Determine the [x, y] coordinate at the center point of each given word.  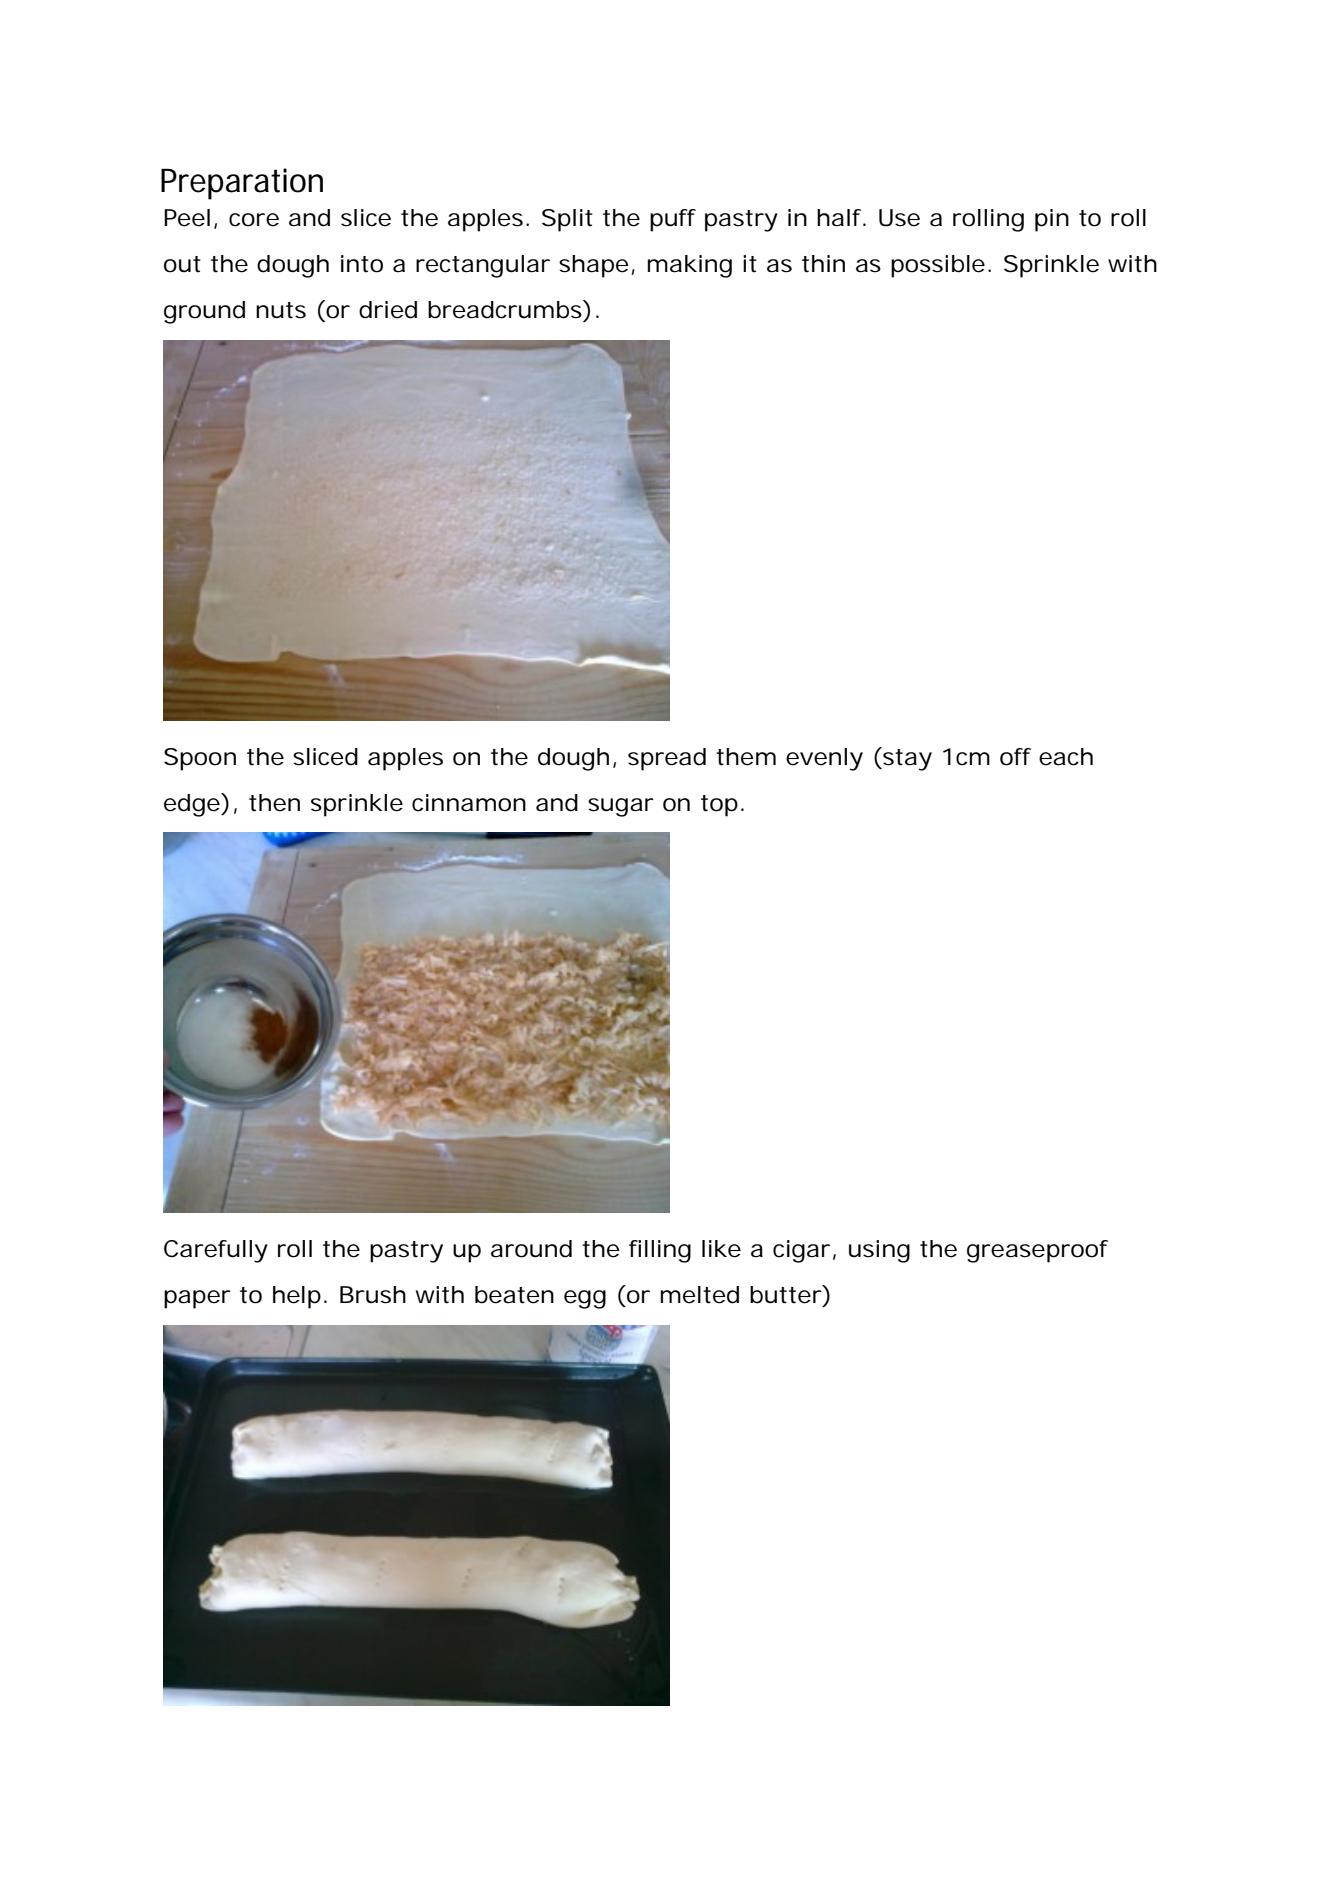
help [297, 1297]
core [254, 220]
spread [667, 759]
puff [673, 220]
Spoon [200, 759]
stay [906, 759]
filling [660, 1251]
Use [899, 218]
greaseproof [1037, 1251]
